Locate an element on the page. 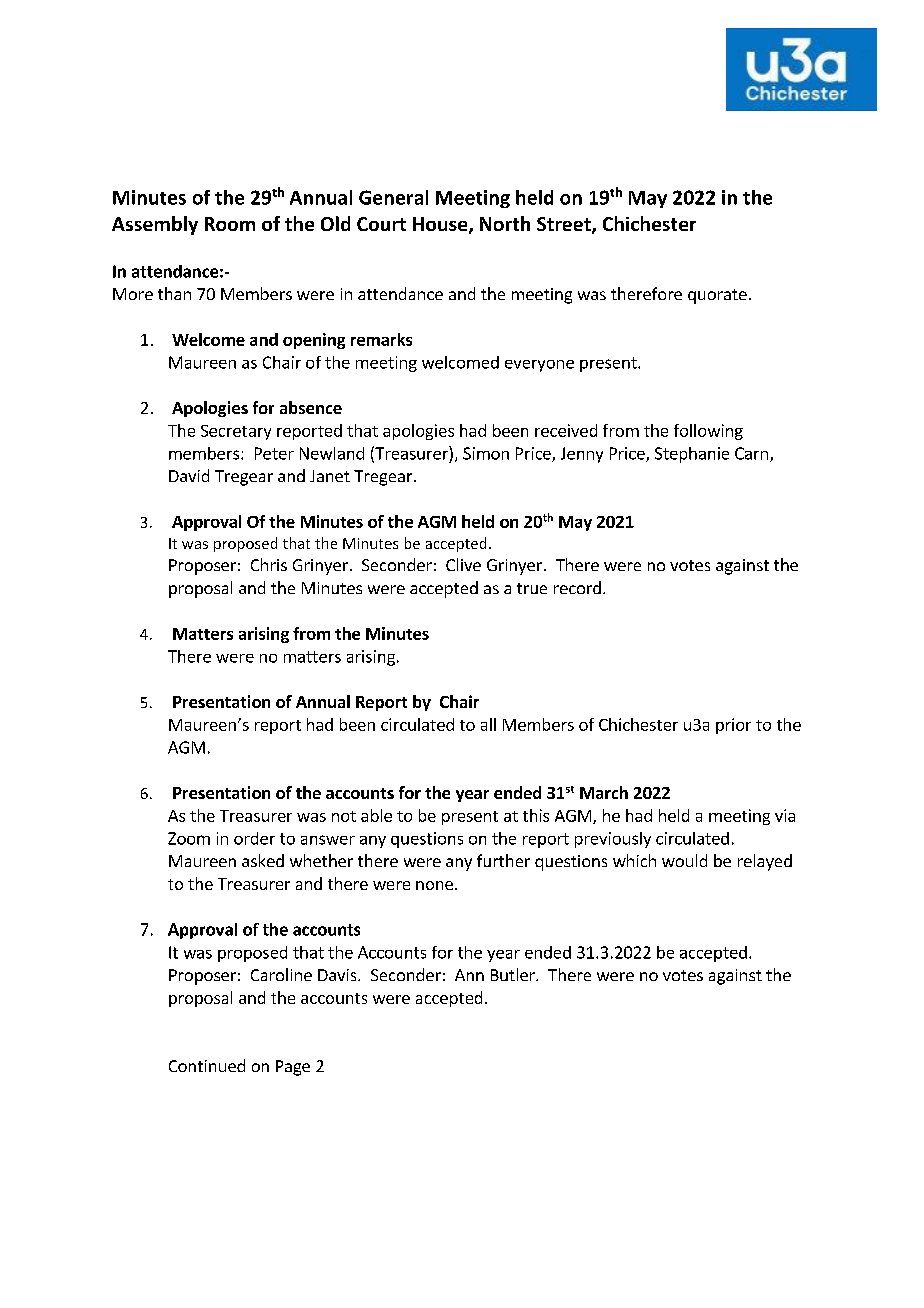  true is located at coordinates (532, 588).
